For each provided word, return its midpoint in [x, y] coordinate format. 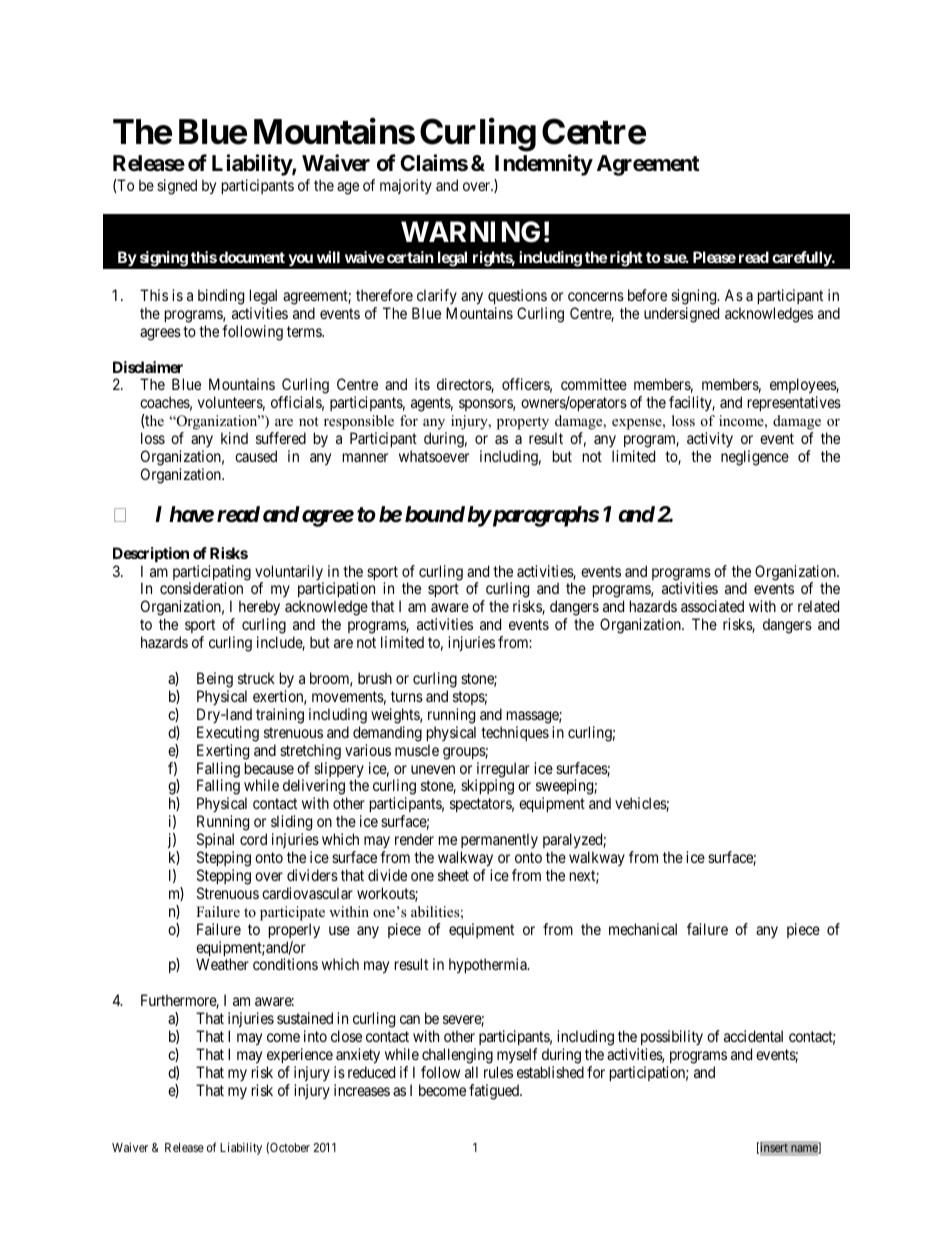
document [252, 257]
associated [712, 606]
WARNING [470, 232]
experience [300, 1055]
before [647, 295]
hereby [259, 609]
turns [407, 696]
